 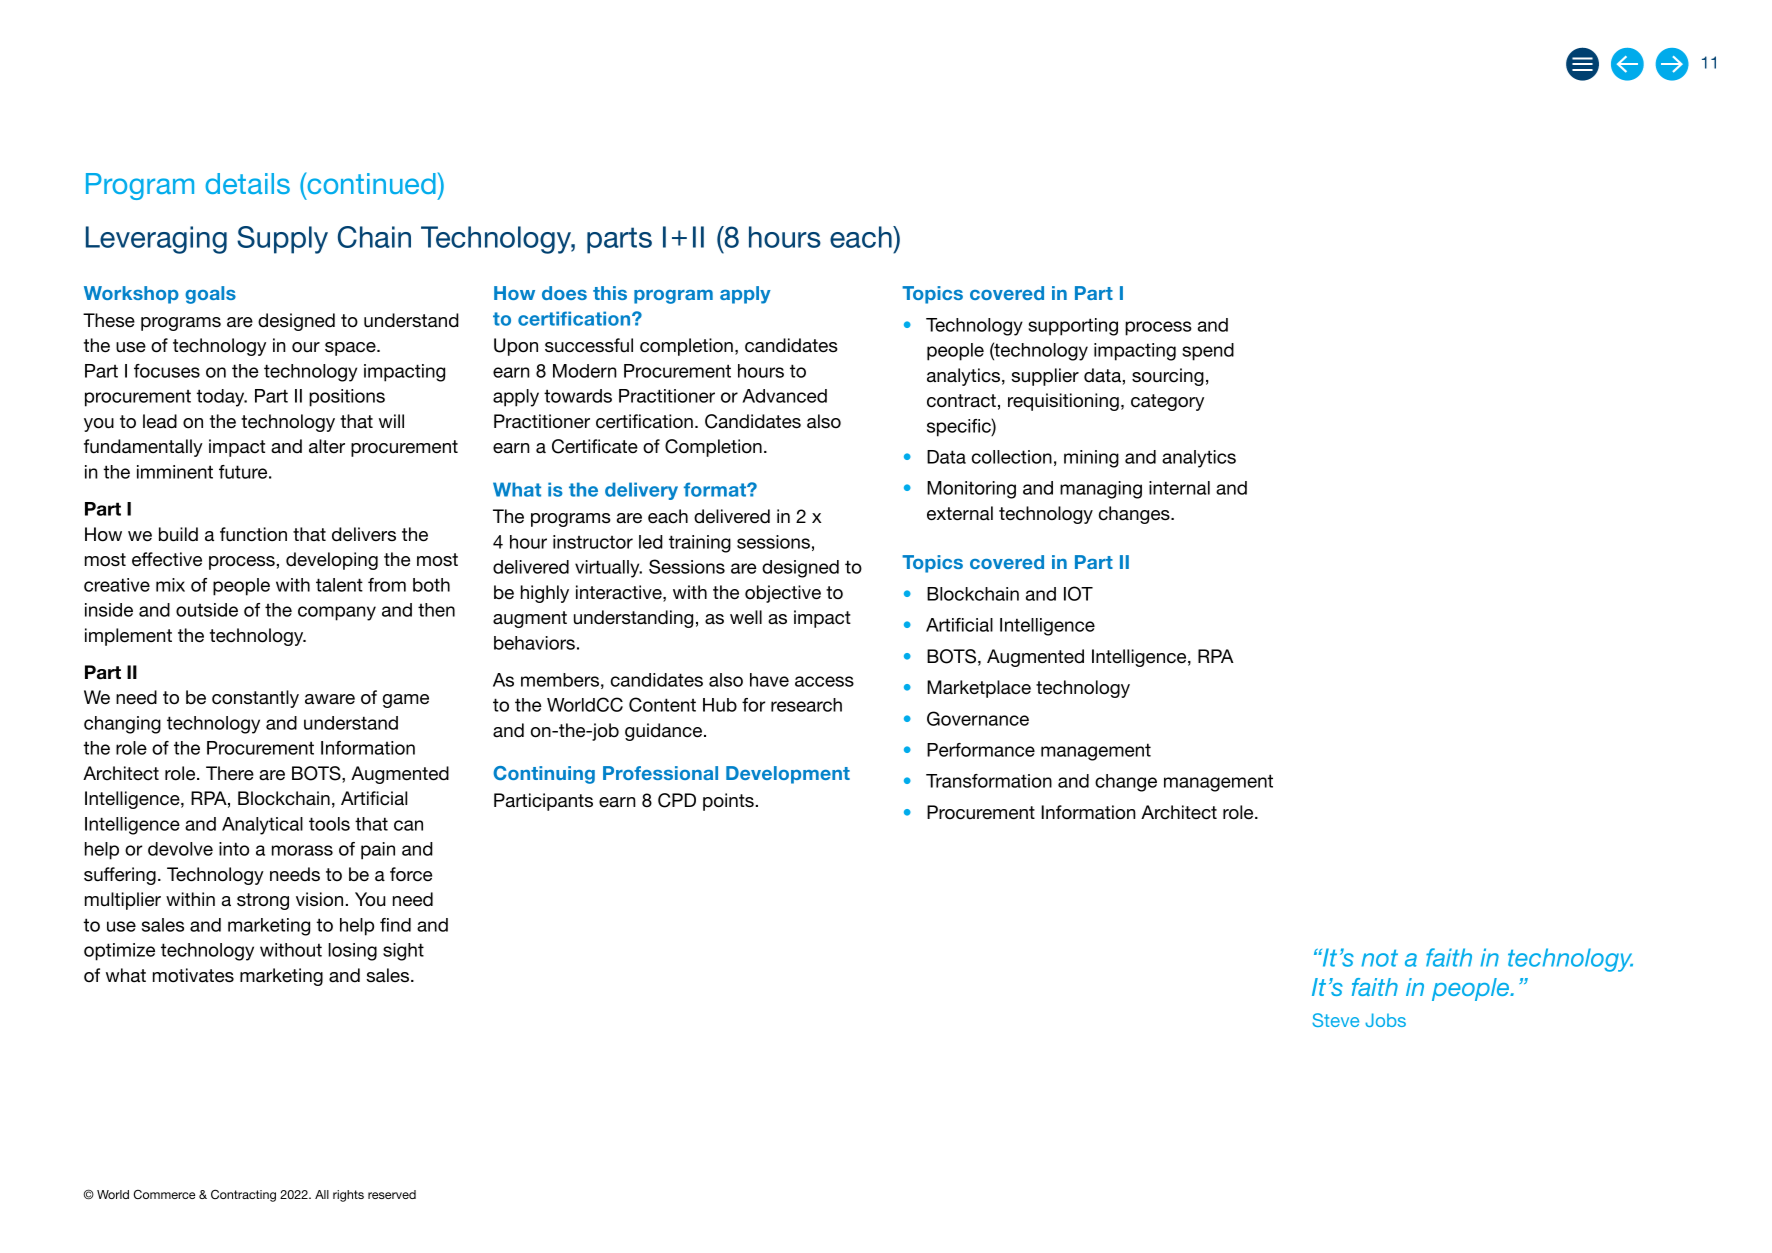 I want to click on supporting, so click(x=1073, y=327).
